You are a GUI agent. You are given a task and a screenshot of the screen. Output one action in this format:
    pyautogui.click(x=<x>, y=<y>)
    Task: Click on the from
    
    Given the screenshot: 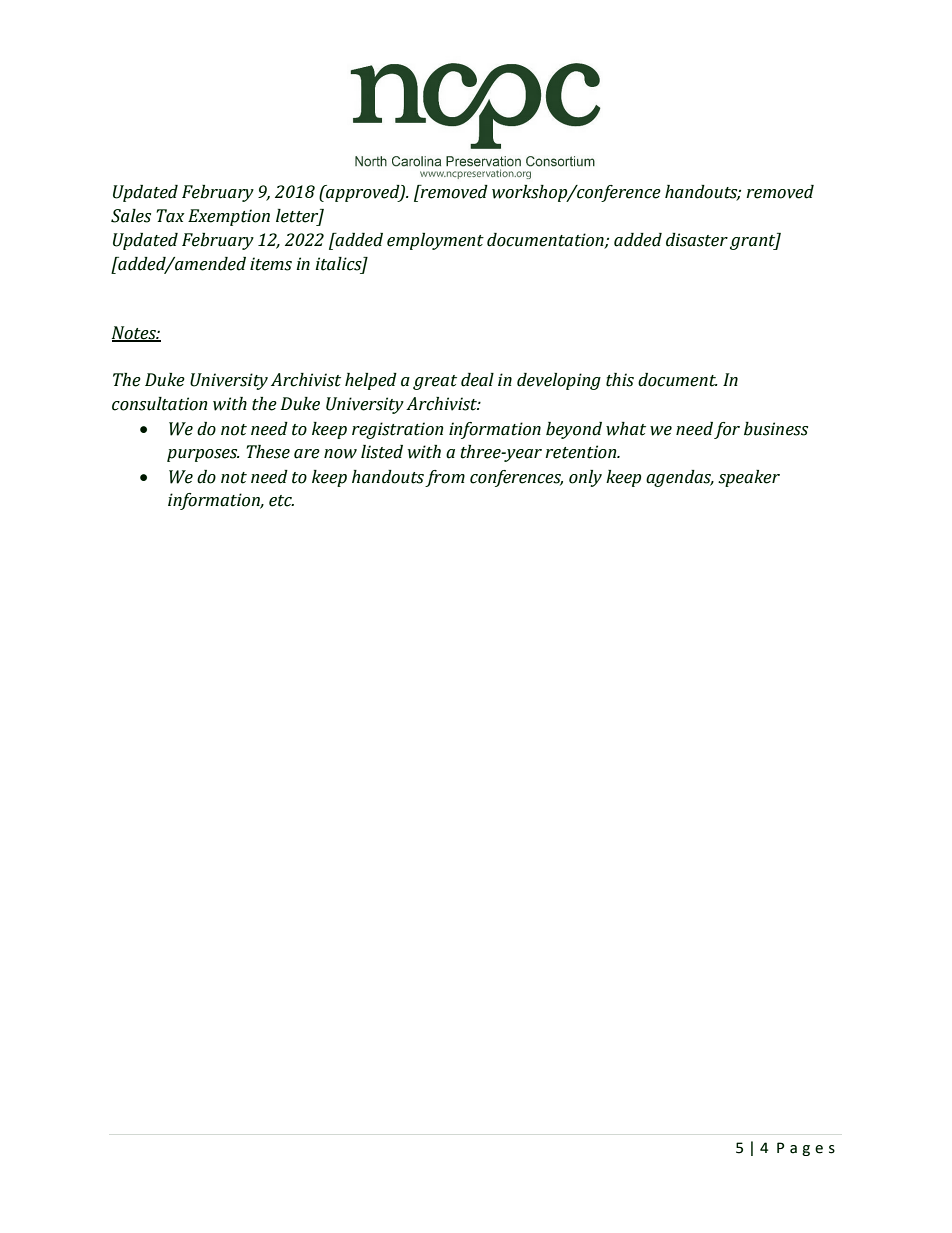 What is the action you would take?
    pyautogui.click(x=445, y=478)
